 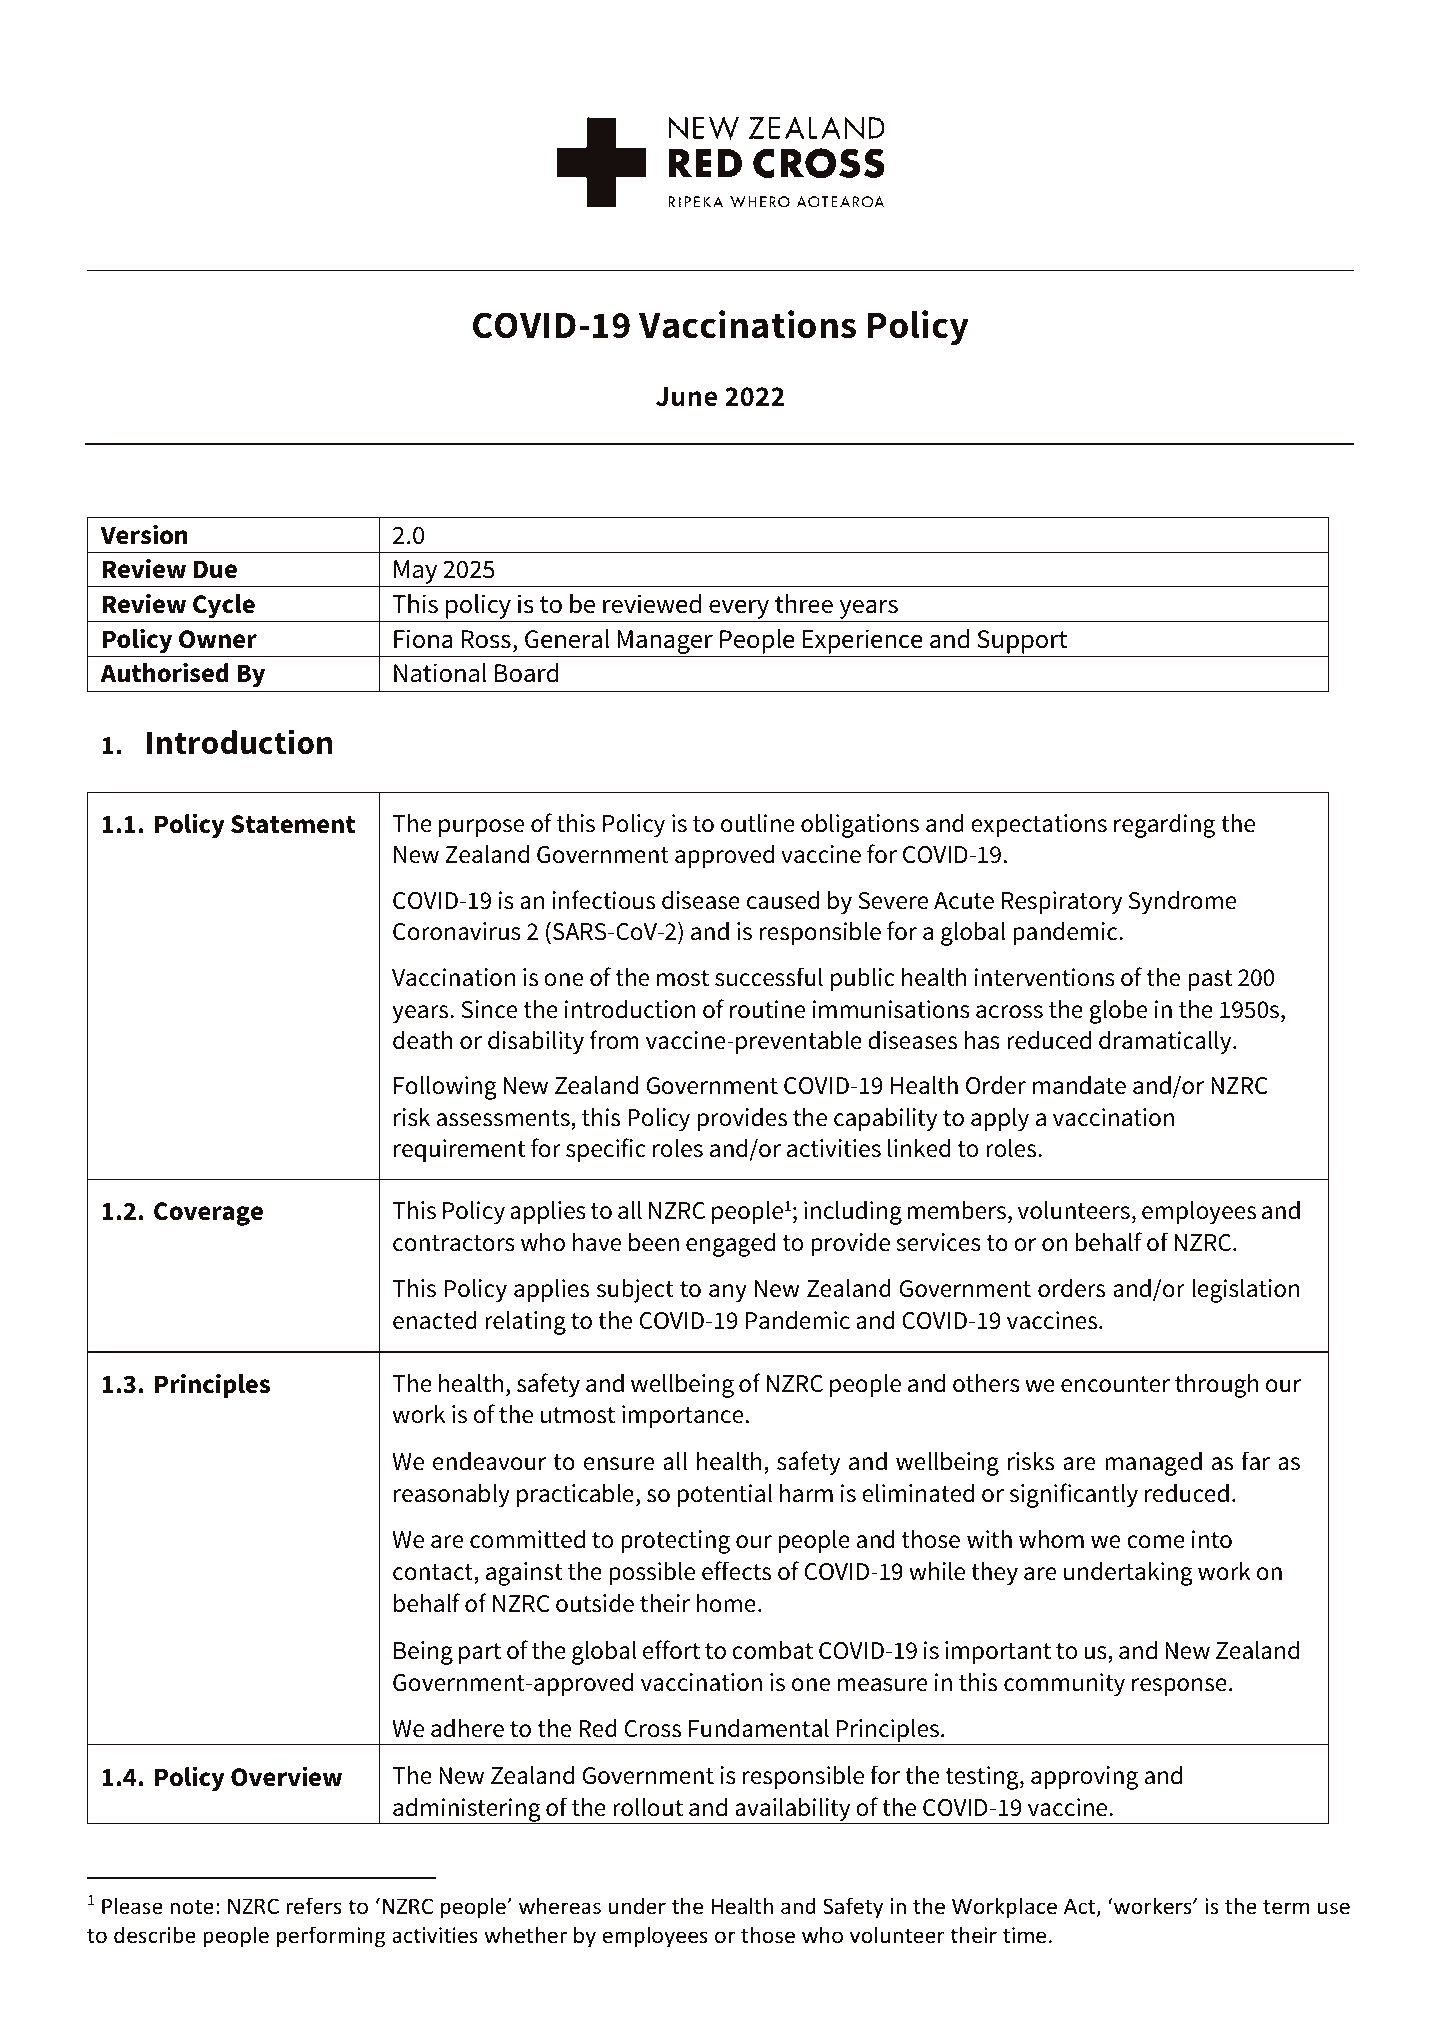 What do you see at coordinates (144, 534) in the screenshot?
I see `Version` at bounding box center [144, 534].
